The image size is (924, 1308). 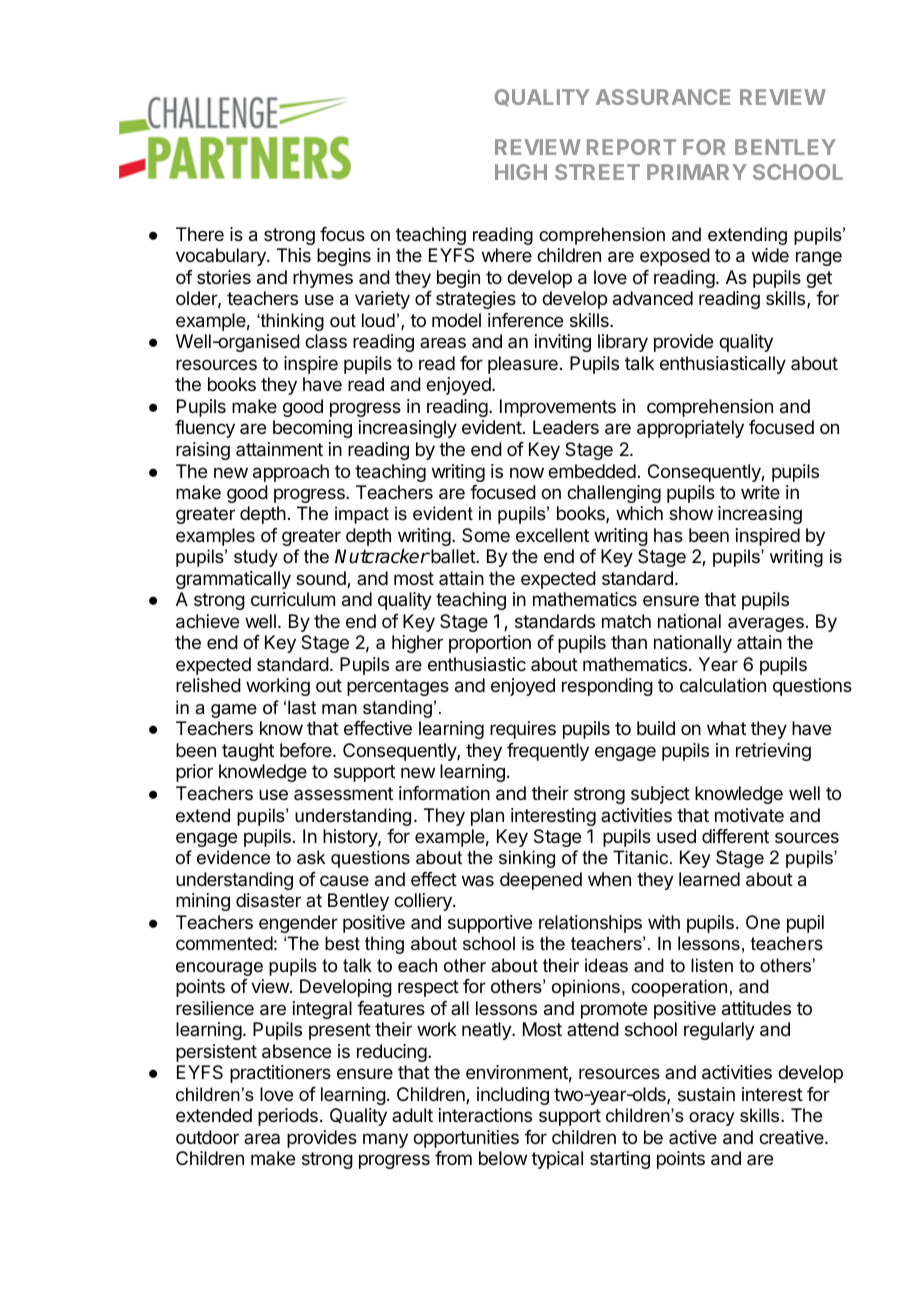 I want to click on disaster, so click(x=268, y=900).
